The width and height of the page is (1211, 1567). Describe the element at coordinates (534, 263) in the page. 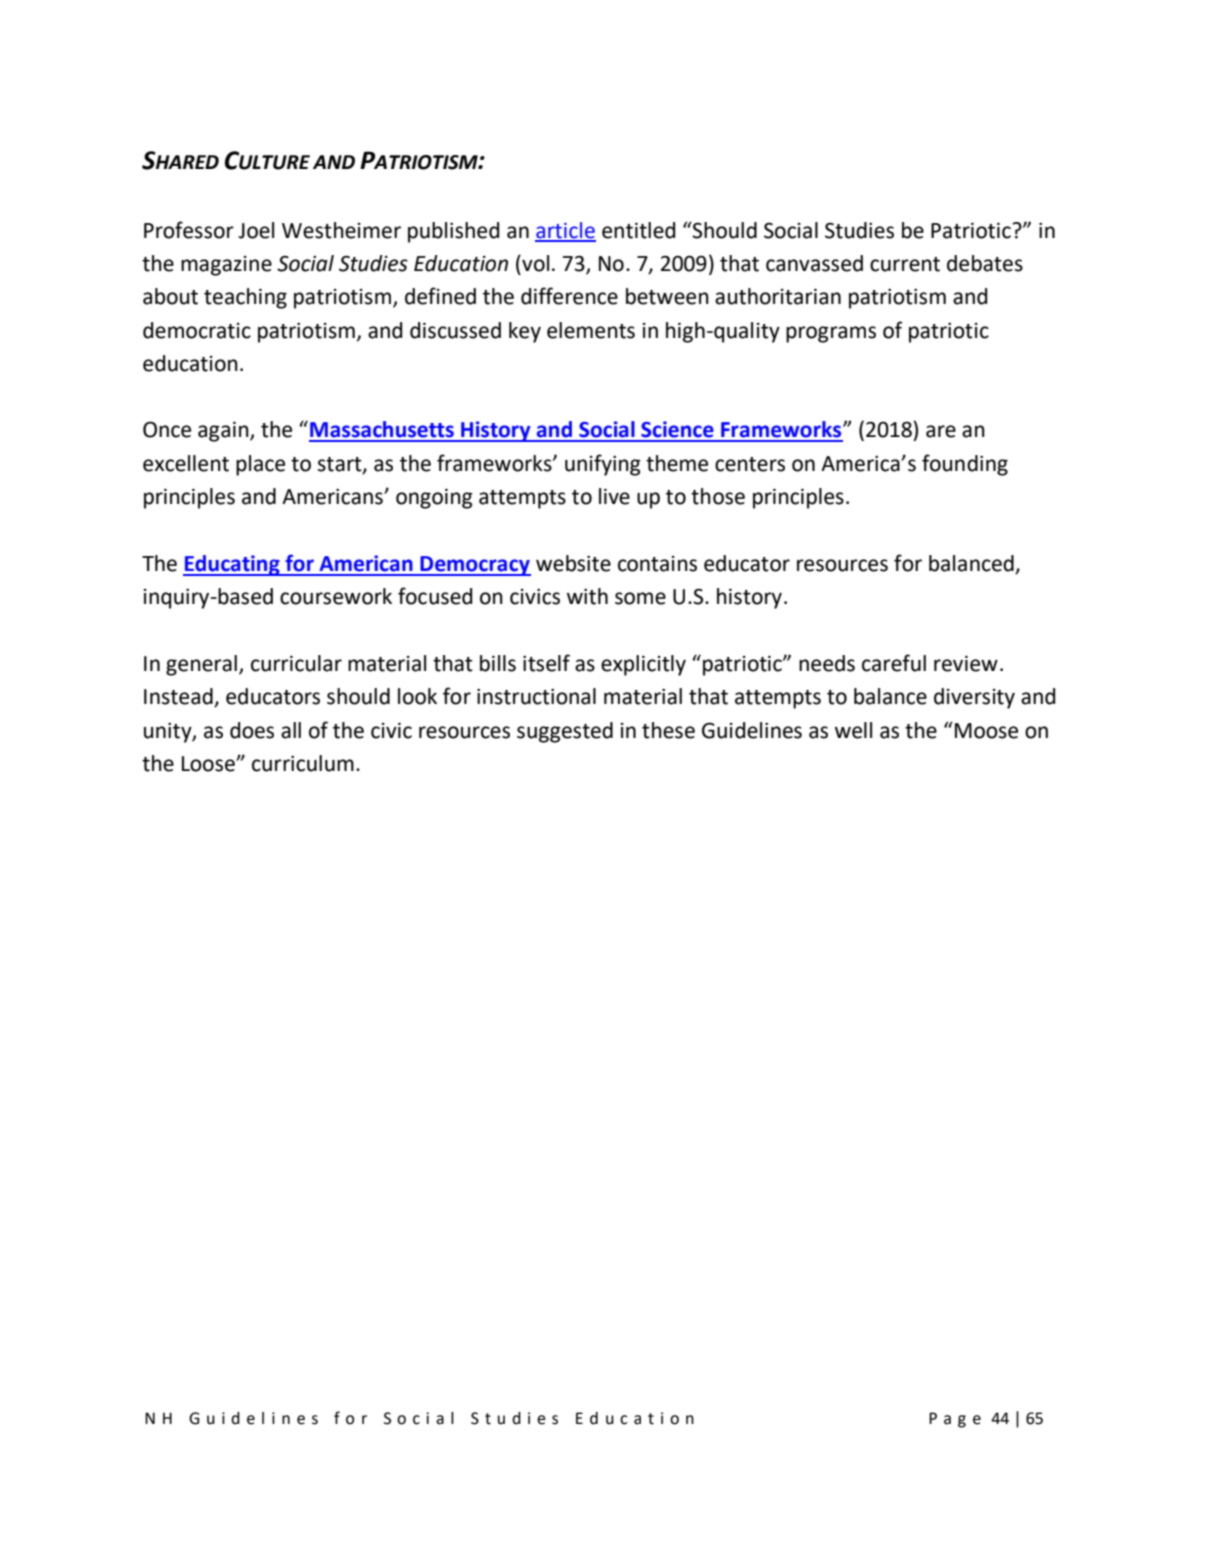

I see `vol` at that location.
